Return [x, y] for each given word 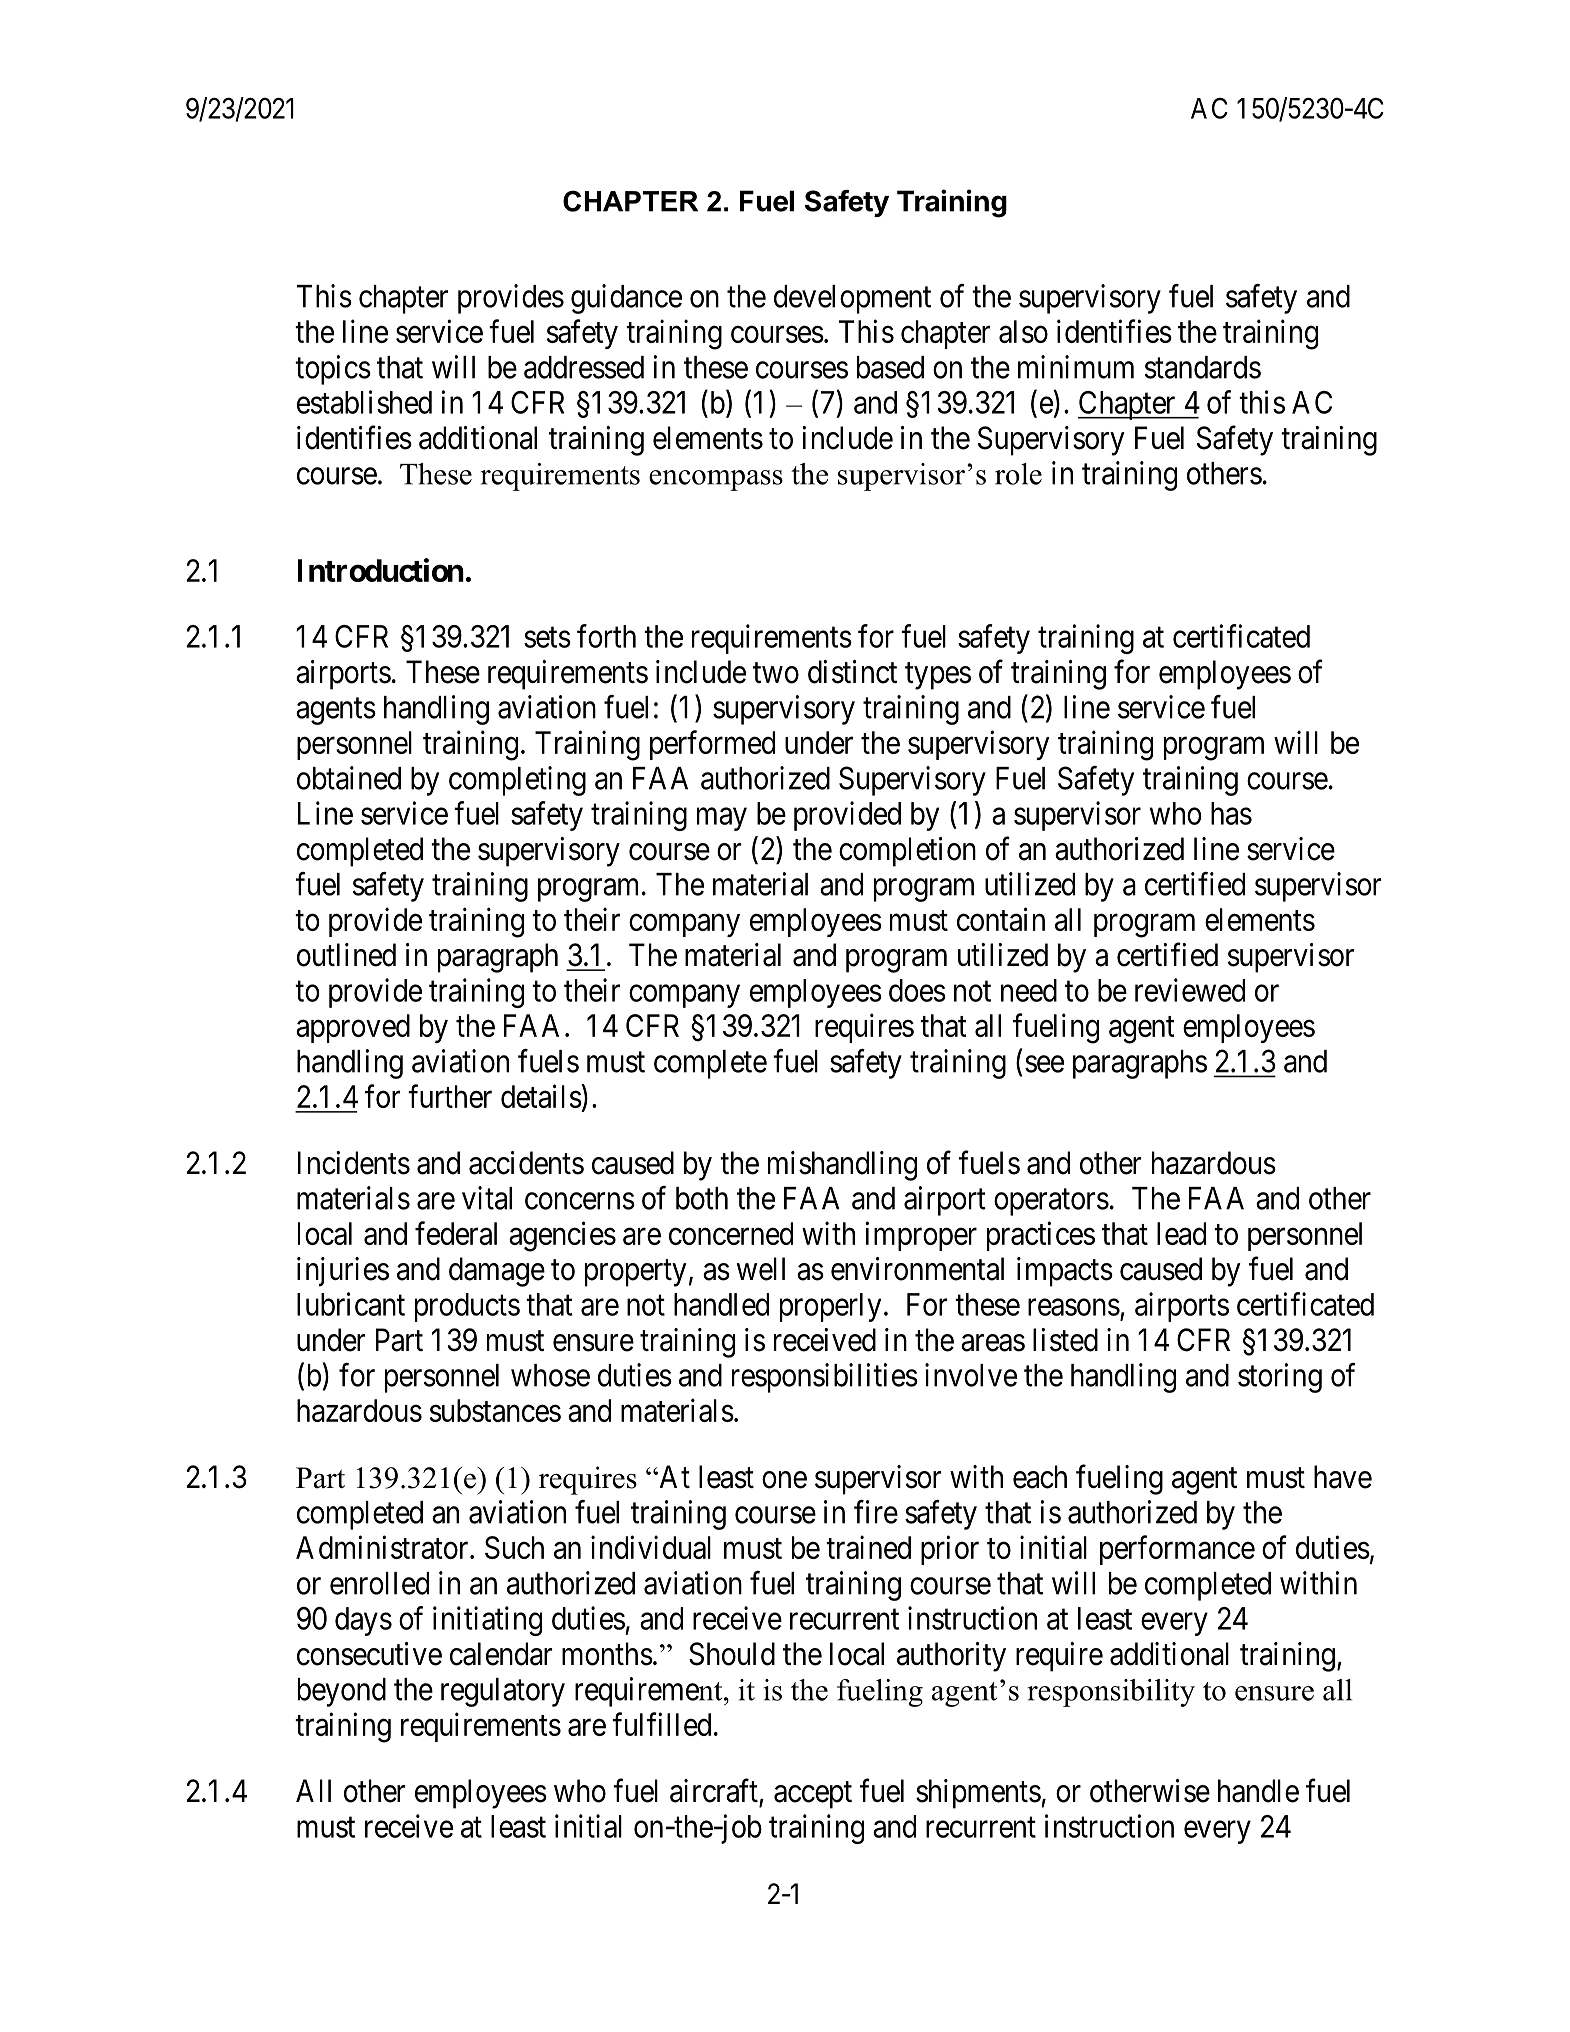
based [890, 367]
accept [813, 1795]
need [1029, 990]
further [450, 1096]
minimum [1076, 367]
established [364, 402]
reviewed [1190, 990]
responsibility [1111, 1693]
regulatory [503, 1692]
